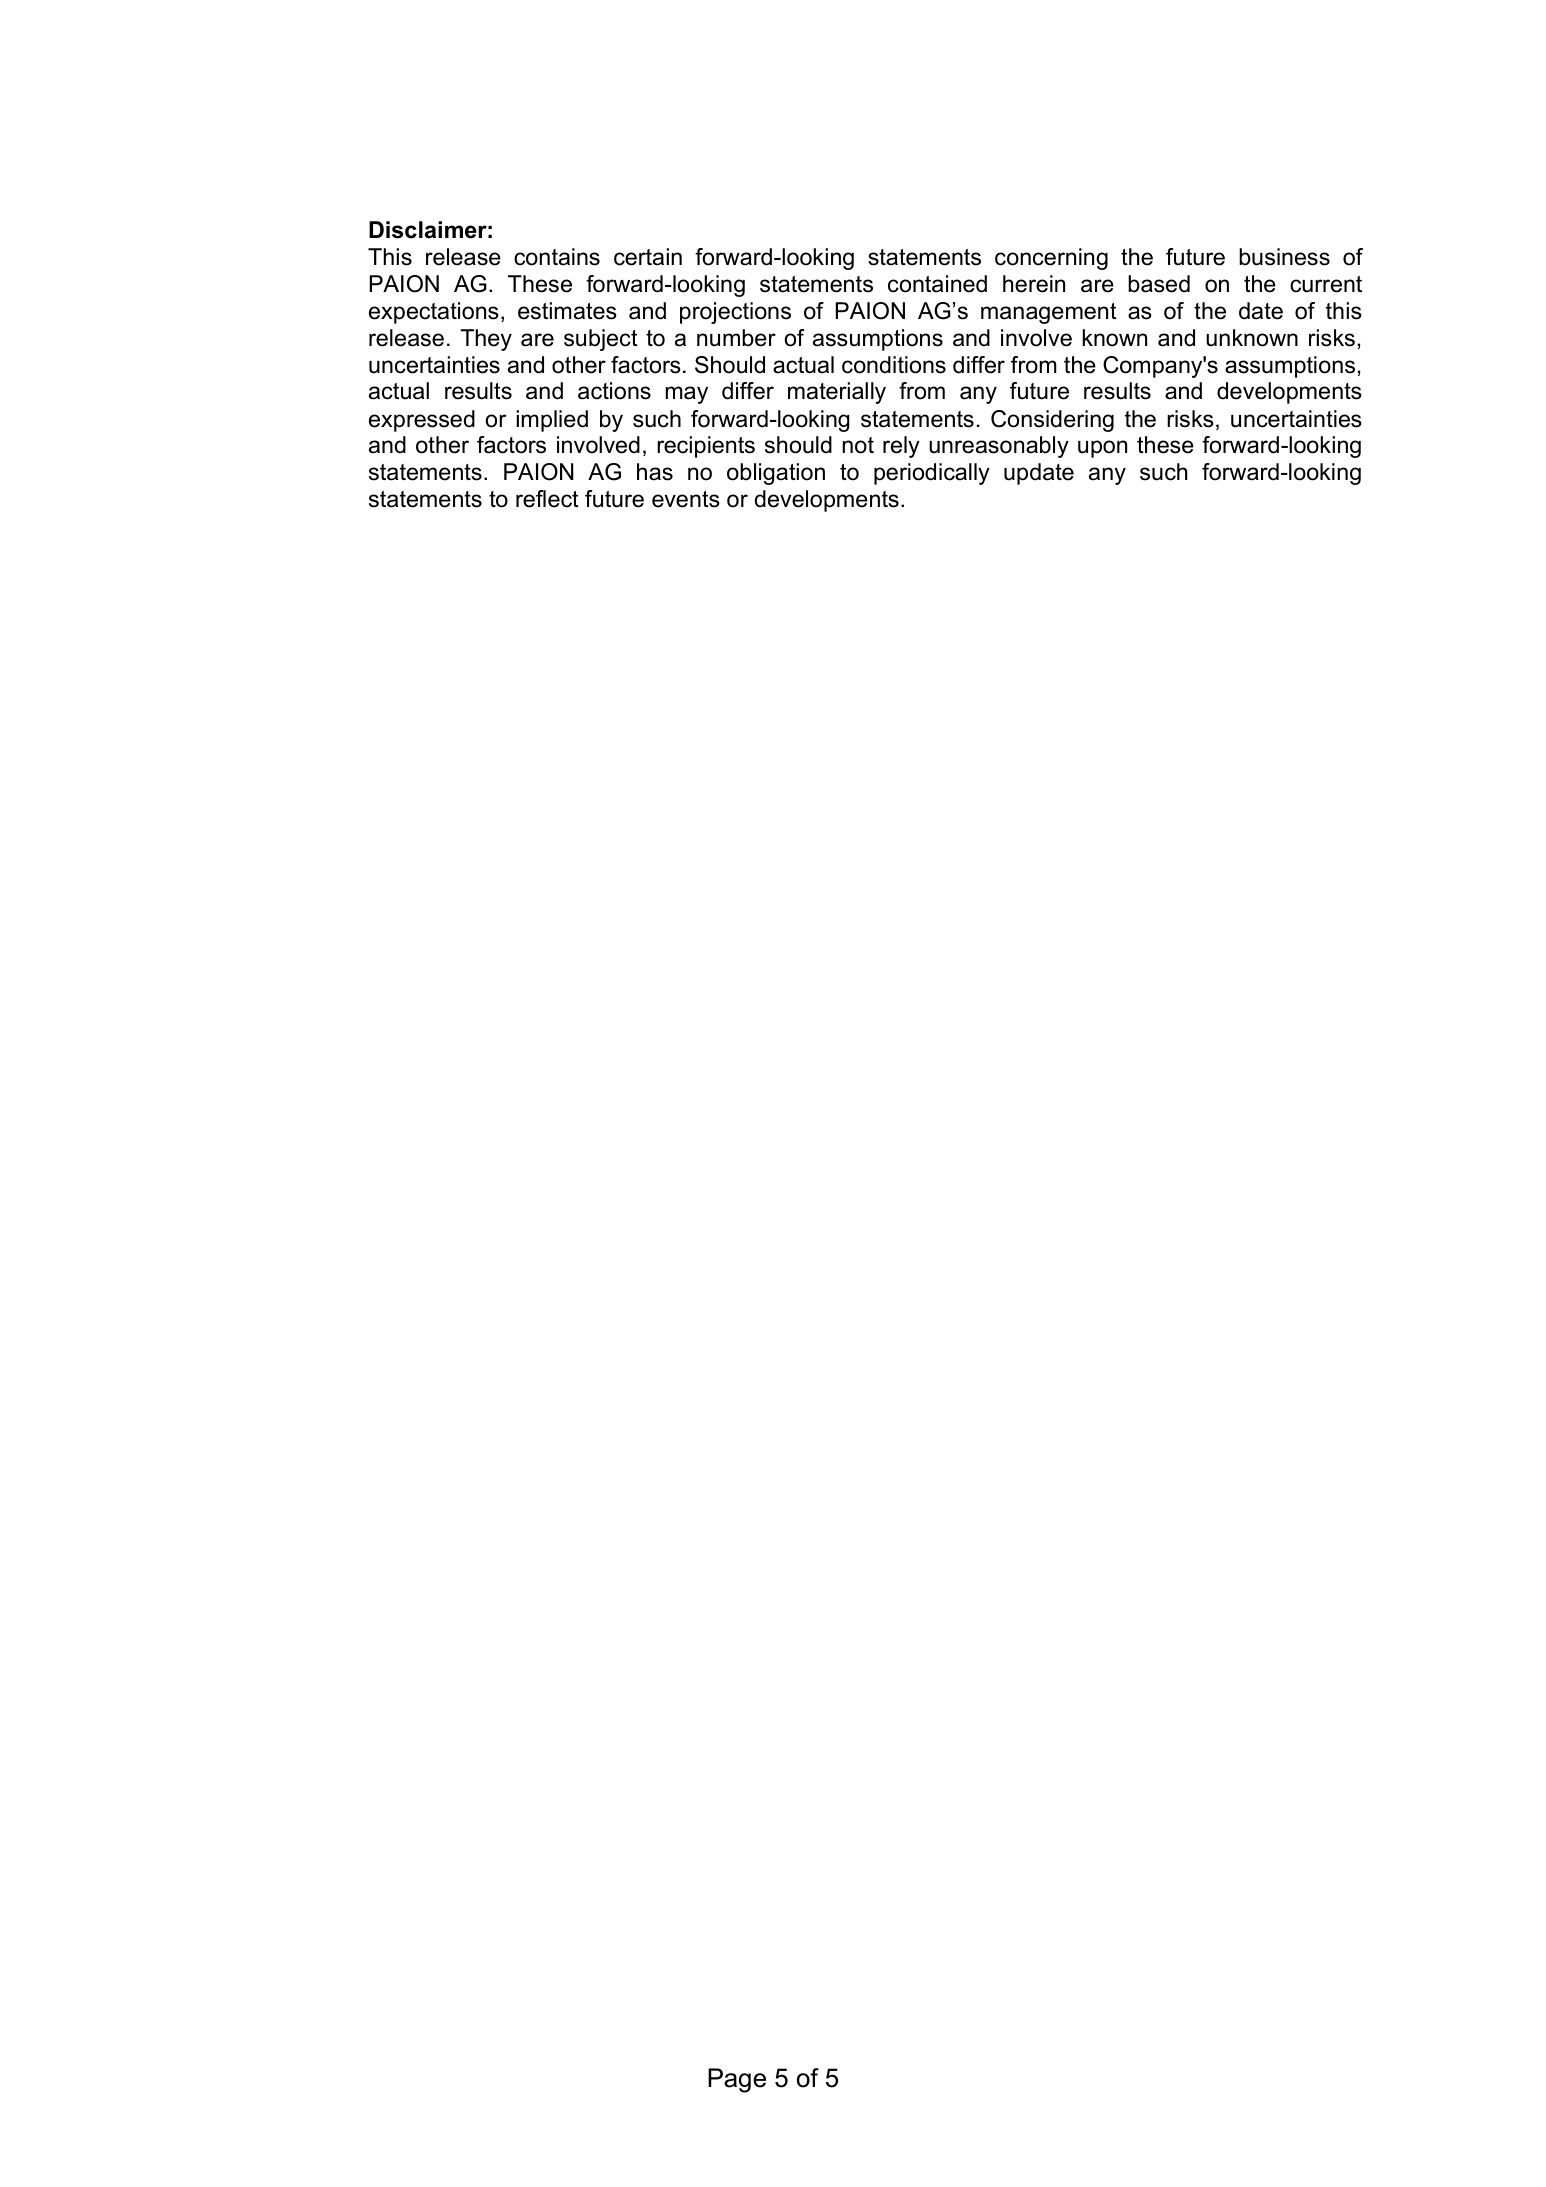 This document has width=1546, height=2187. What do you see at coordinates (932, 474) in the document?
I see `periodically` at bounding box center [932, 474].
